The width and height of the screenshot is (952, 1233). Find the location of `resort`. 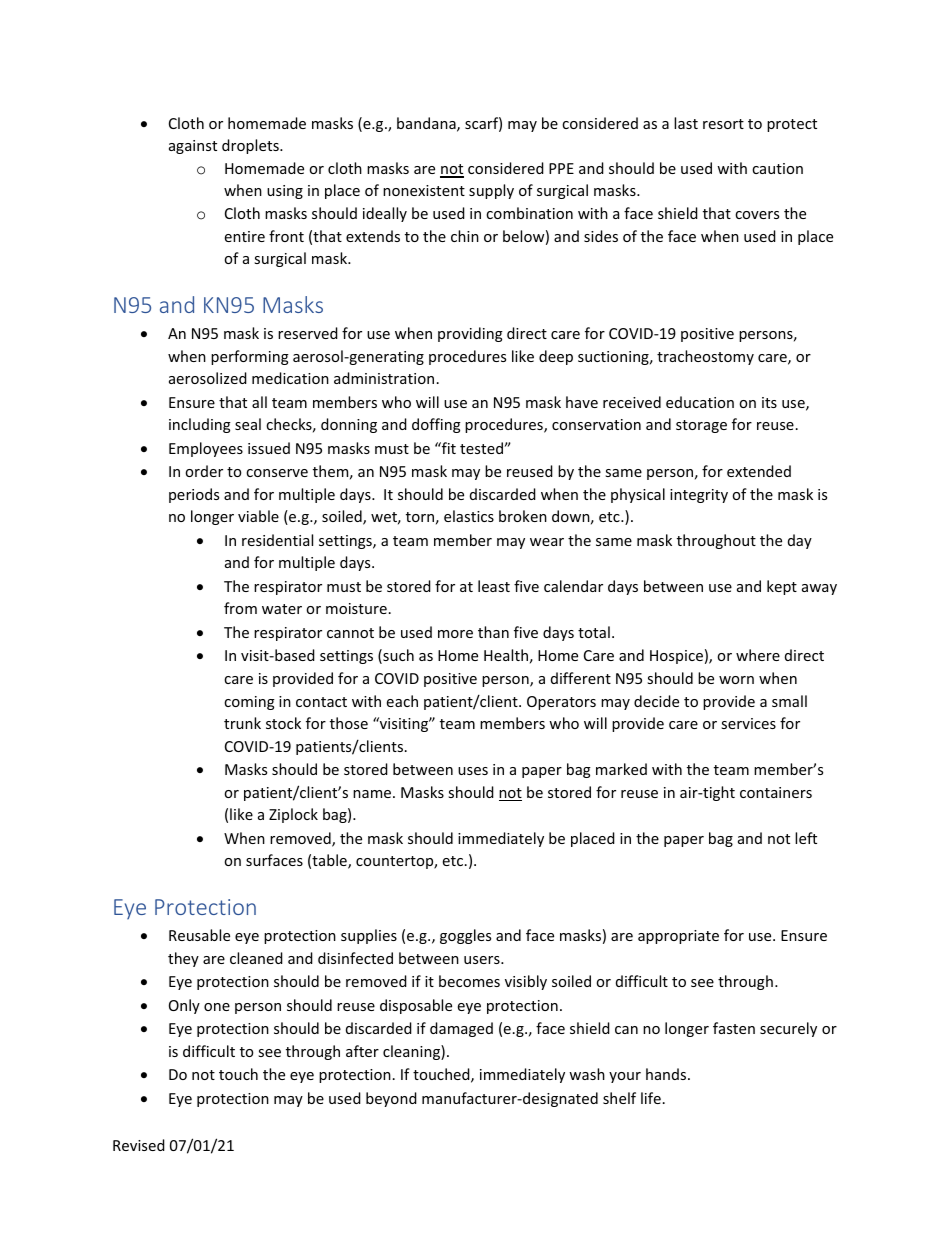

resort is located at coordinates (723, 124).
